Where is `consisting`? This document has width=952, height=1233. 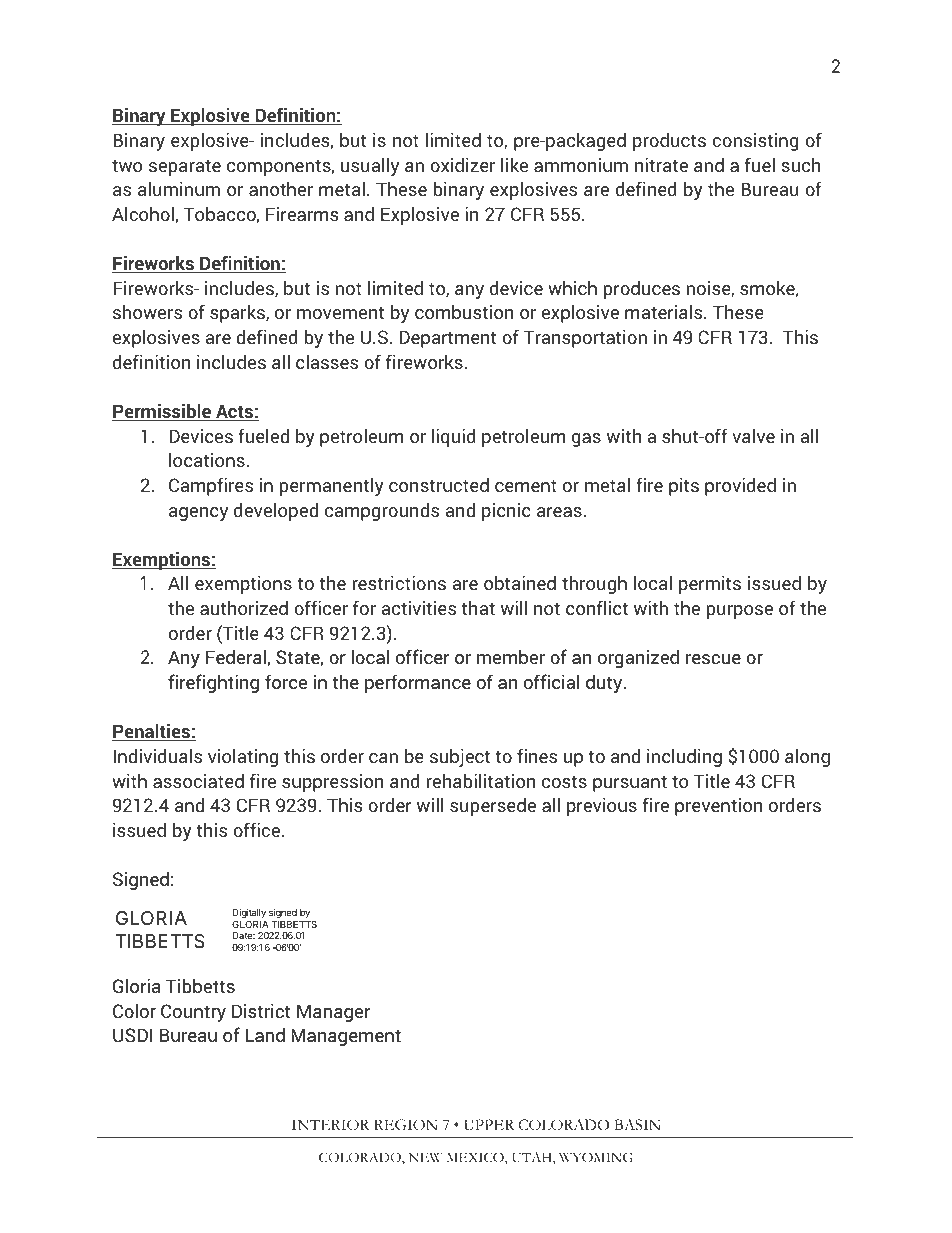 consisting is located at coordinates (755, 142).
